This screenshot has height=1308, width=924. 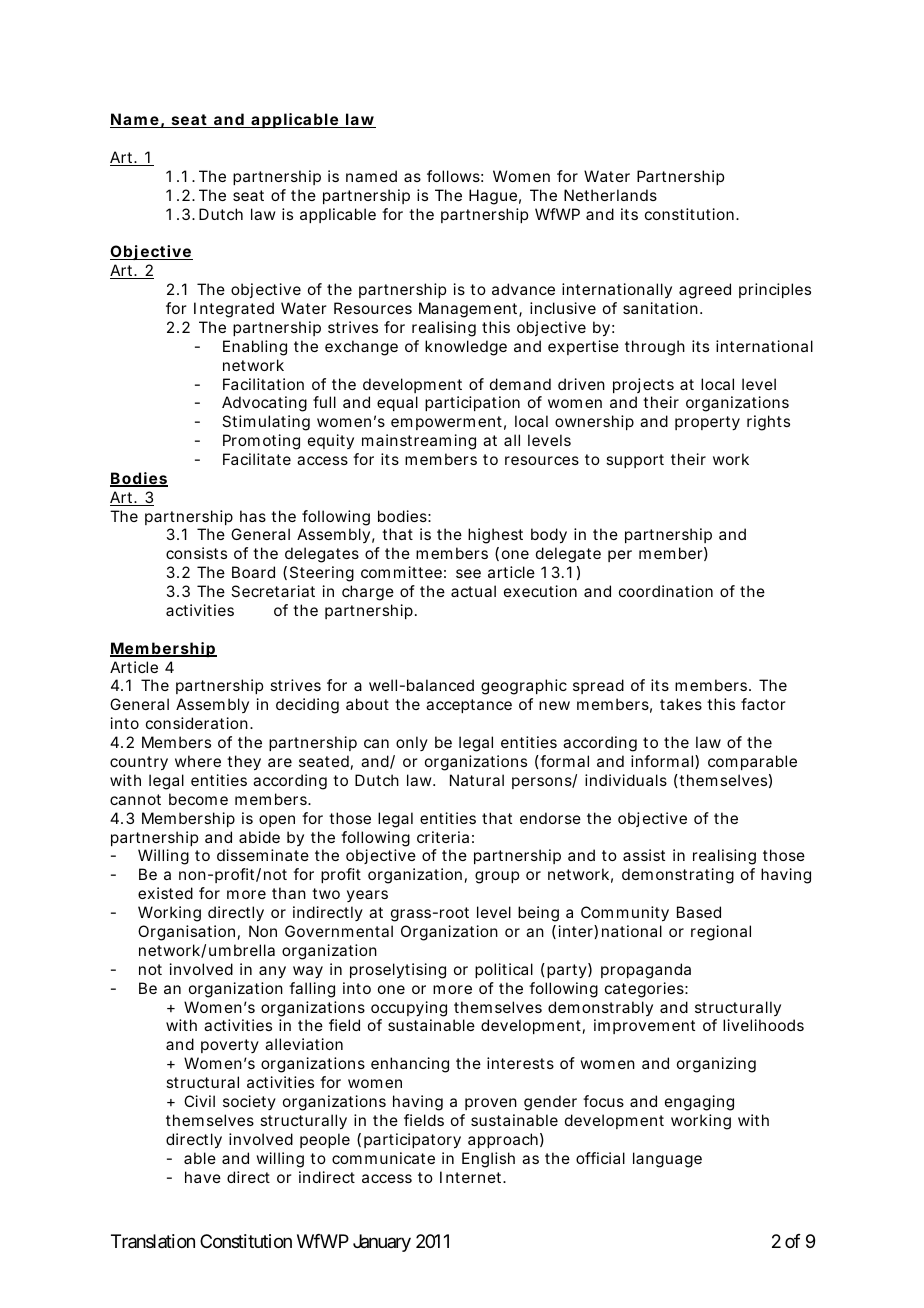 What do you see at coordinates (666, 591) in the screenshot?
I see `coordination` at bounding box center [666, 591].
